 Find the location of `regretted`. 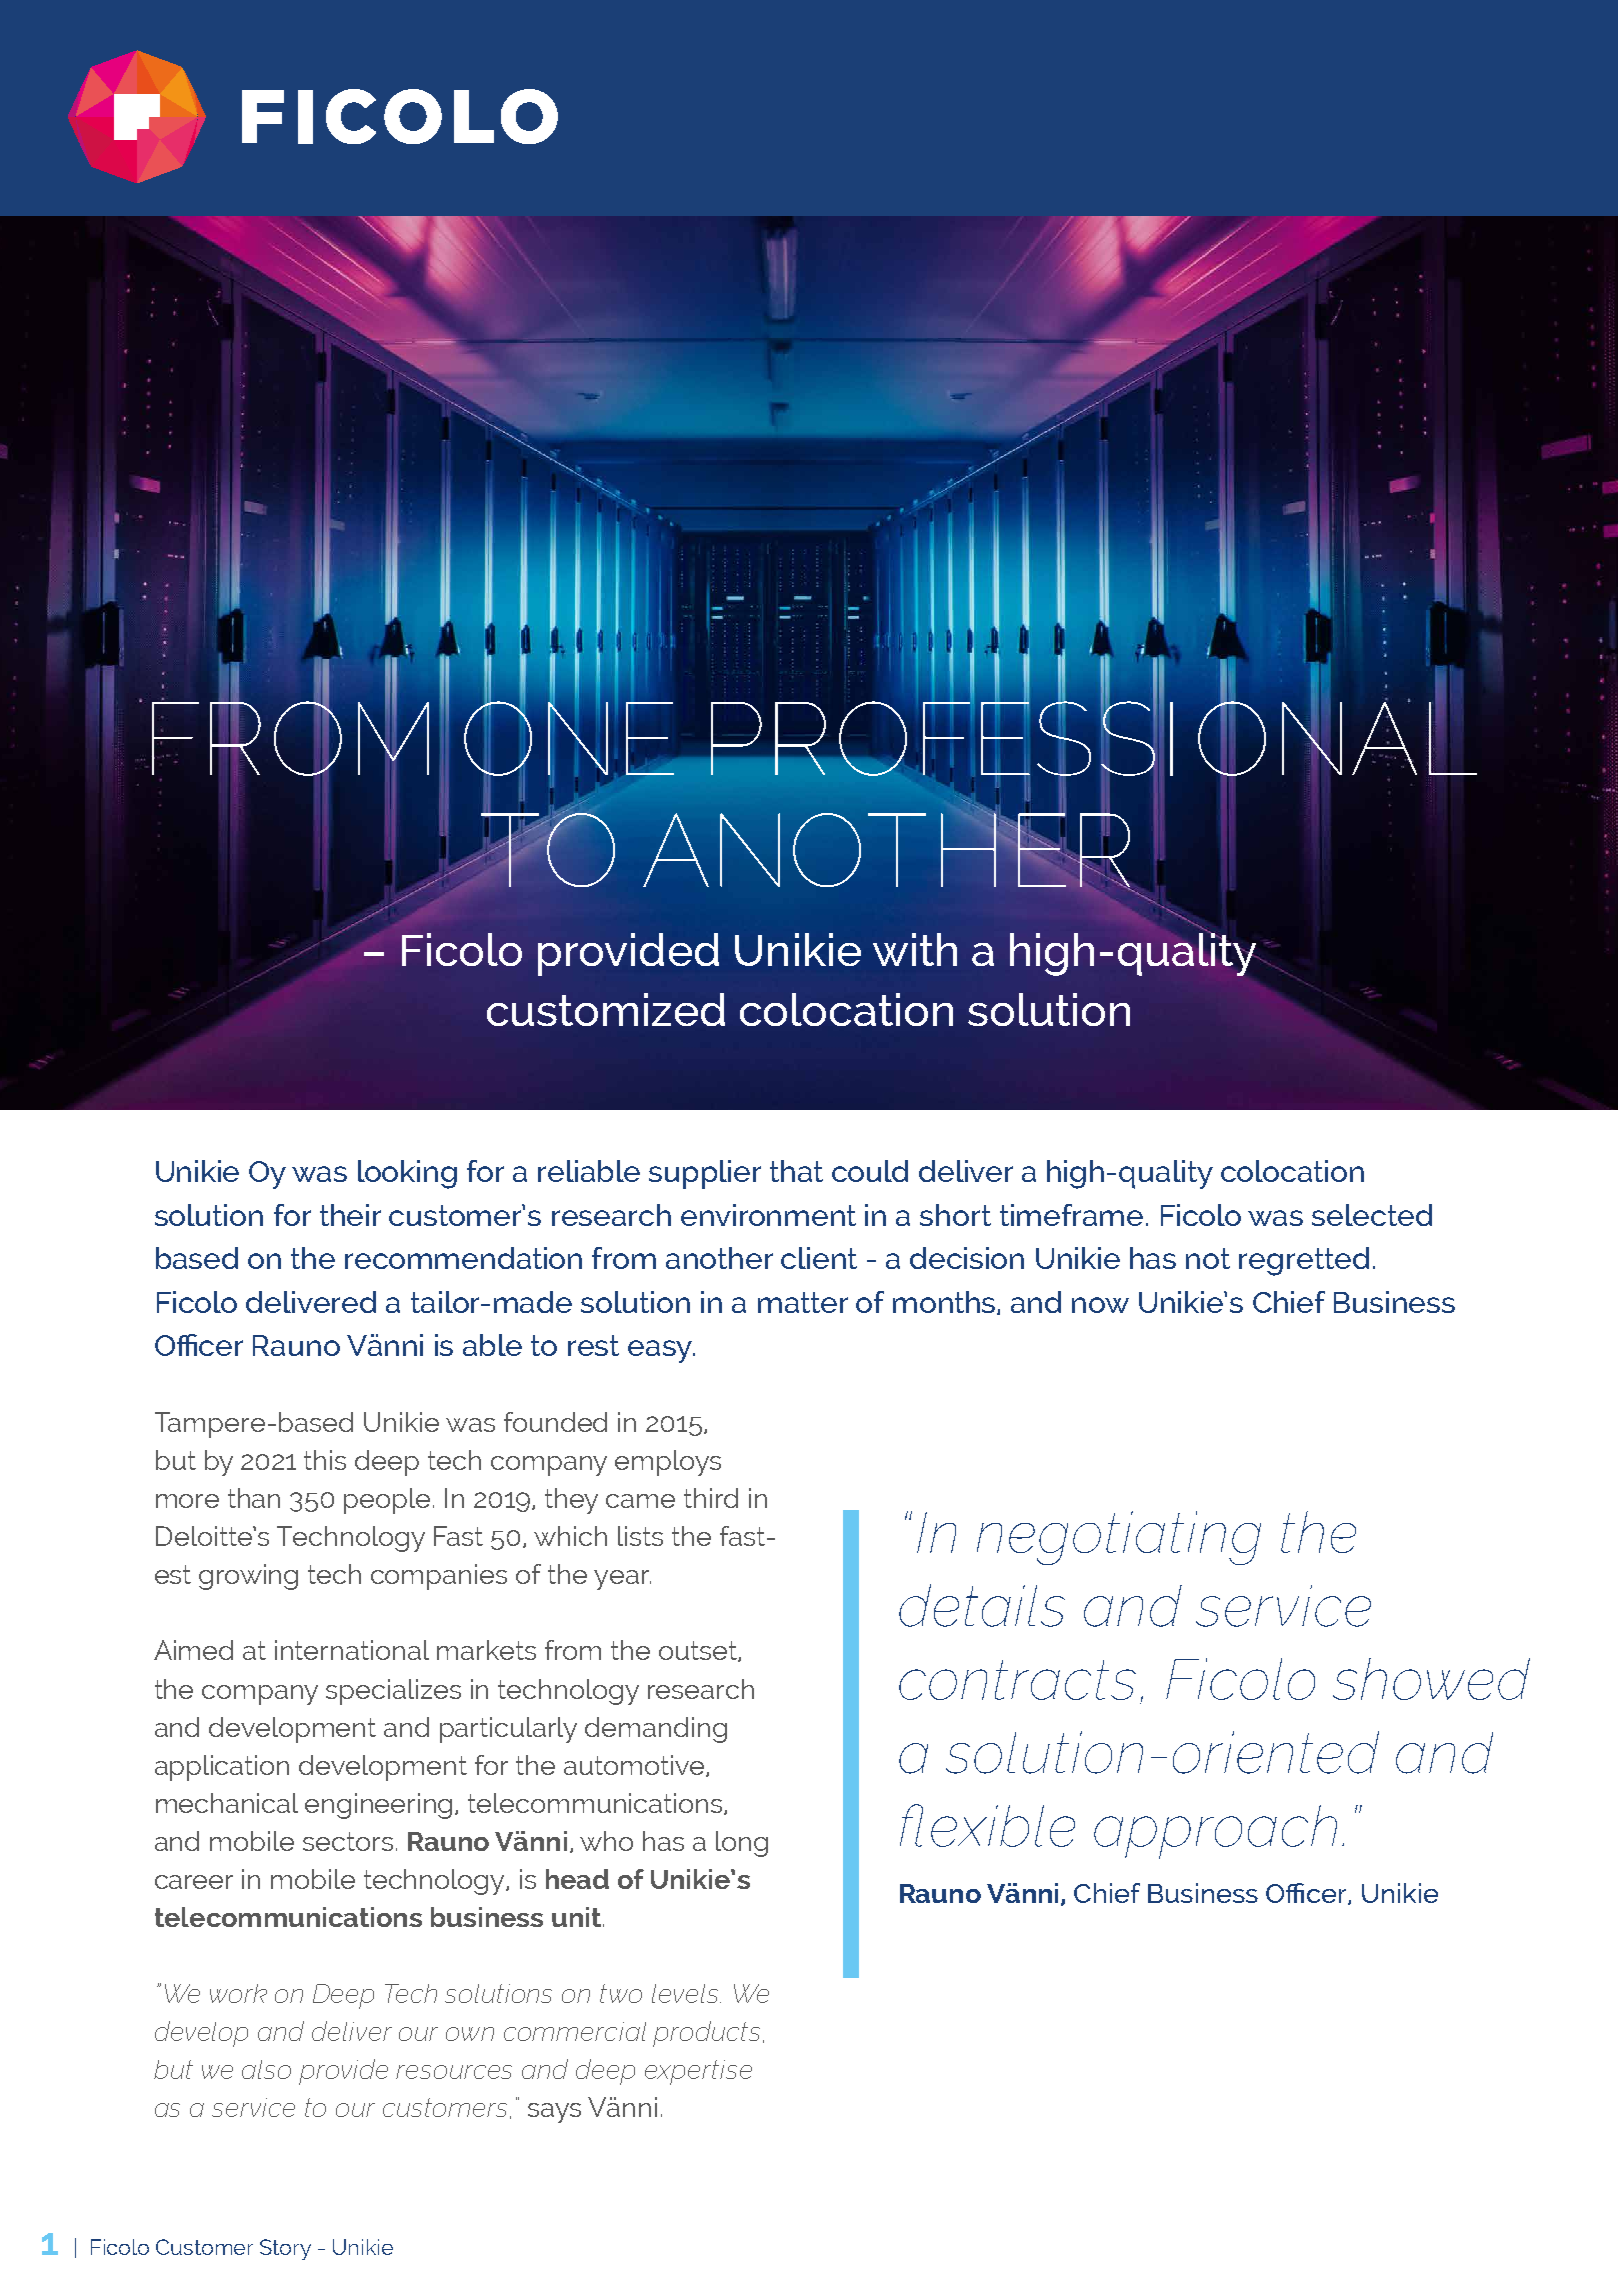

regretted is located at coordinates (1304, 1261).
